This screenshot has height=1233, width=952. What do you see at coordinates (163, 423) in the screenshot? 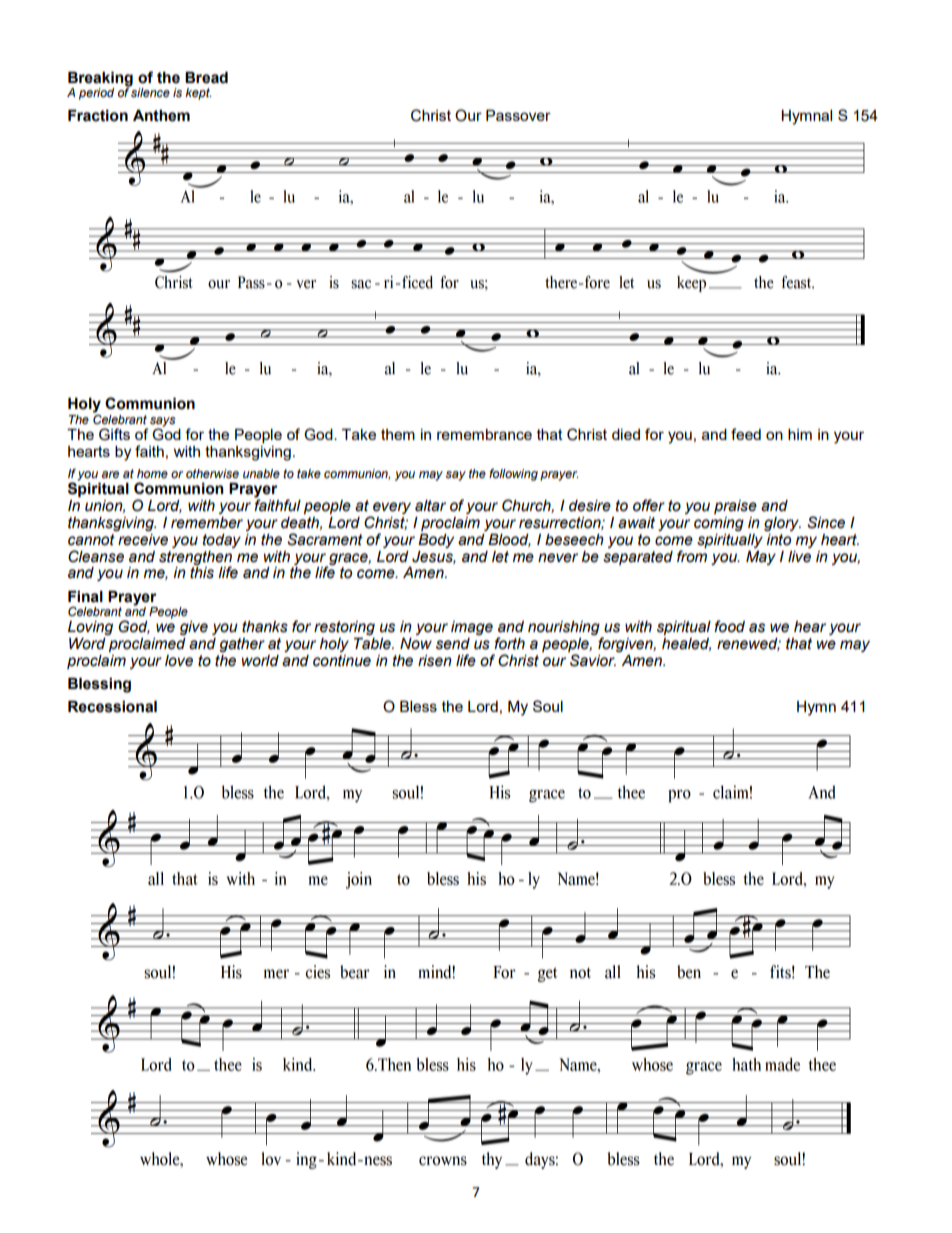
I see `says` at bounding box center [163, 423].
